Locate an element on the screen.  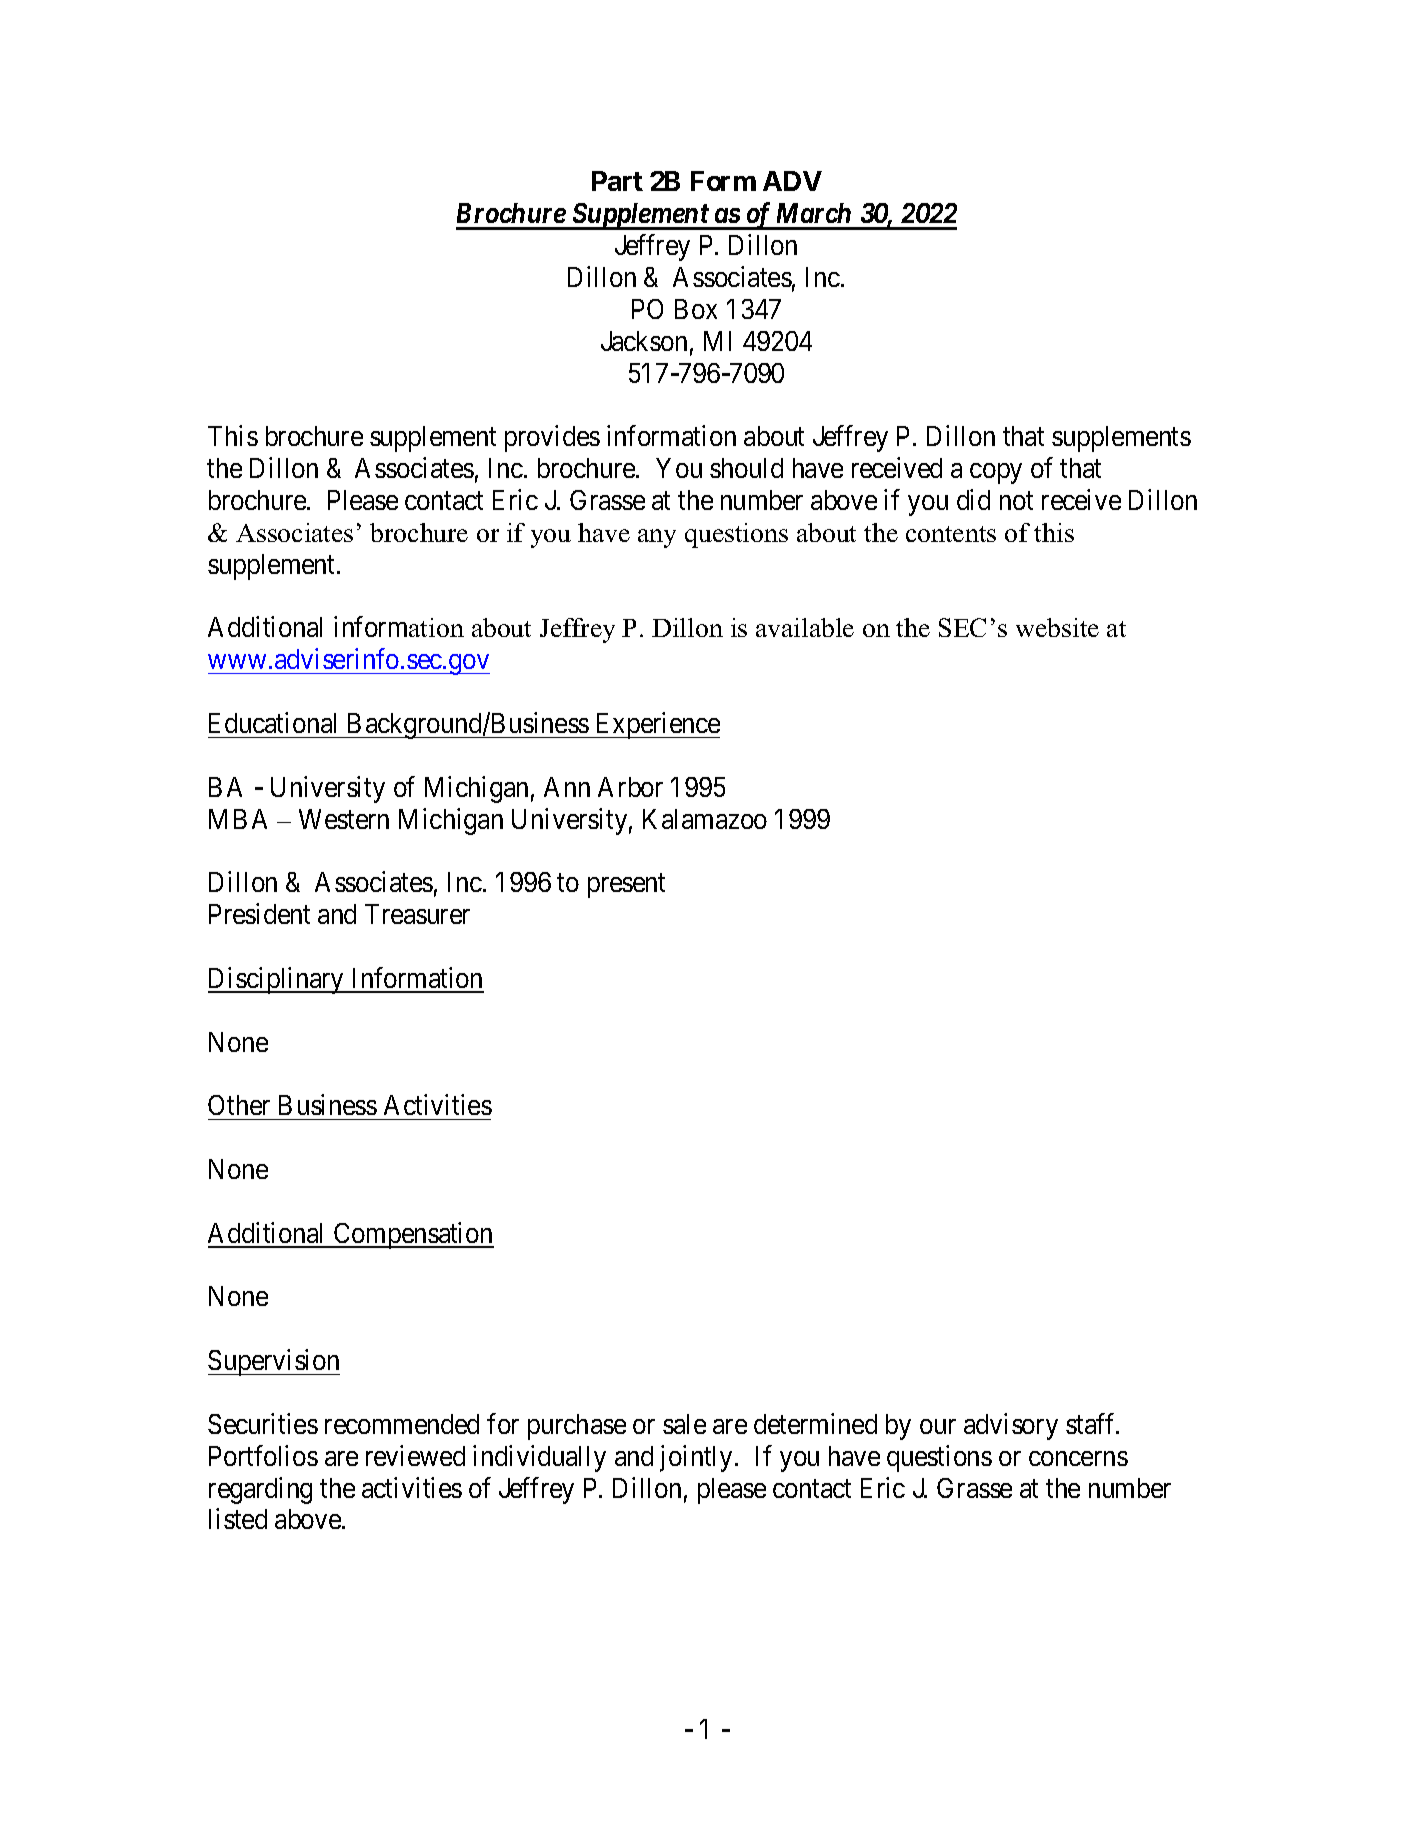
Part is located at coordinates (617, 181).
